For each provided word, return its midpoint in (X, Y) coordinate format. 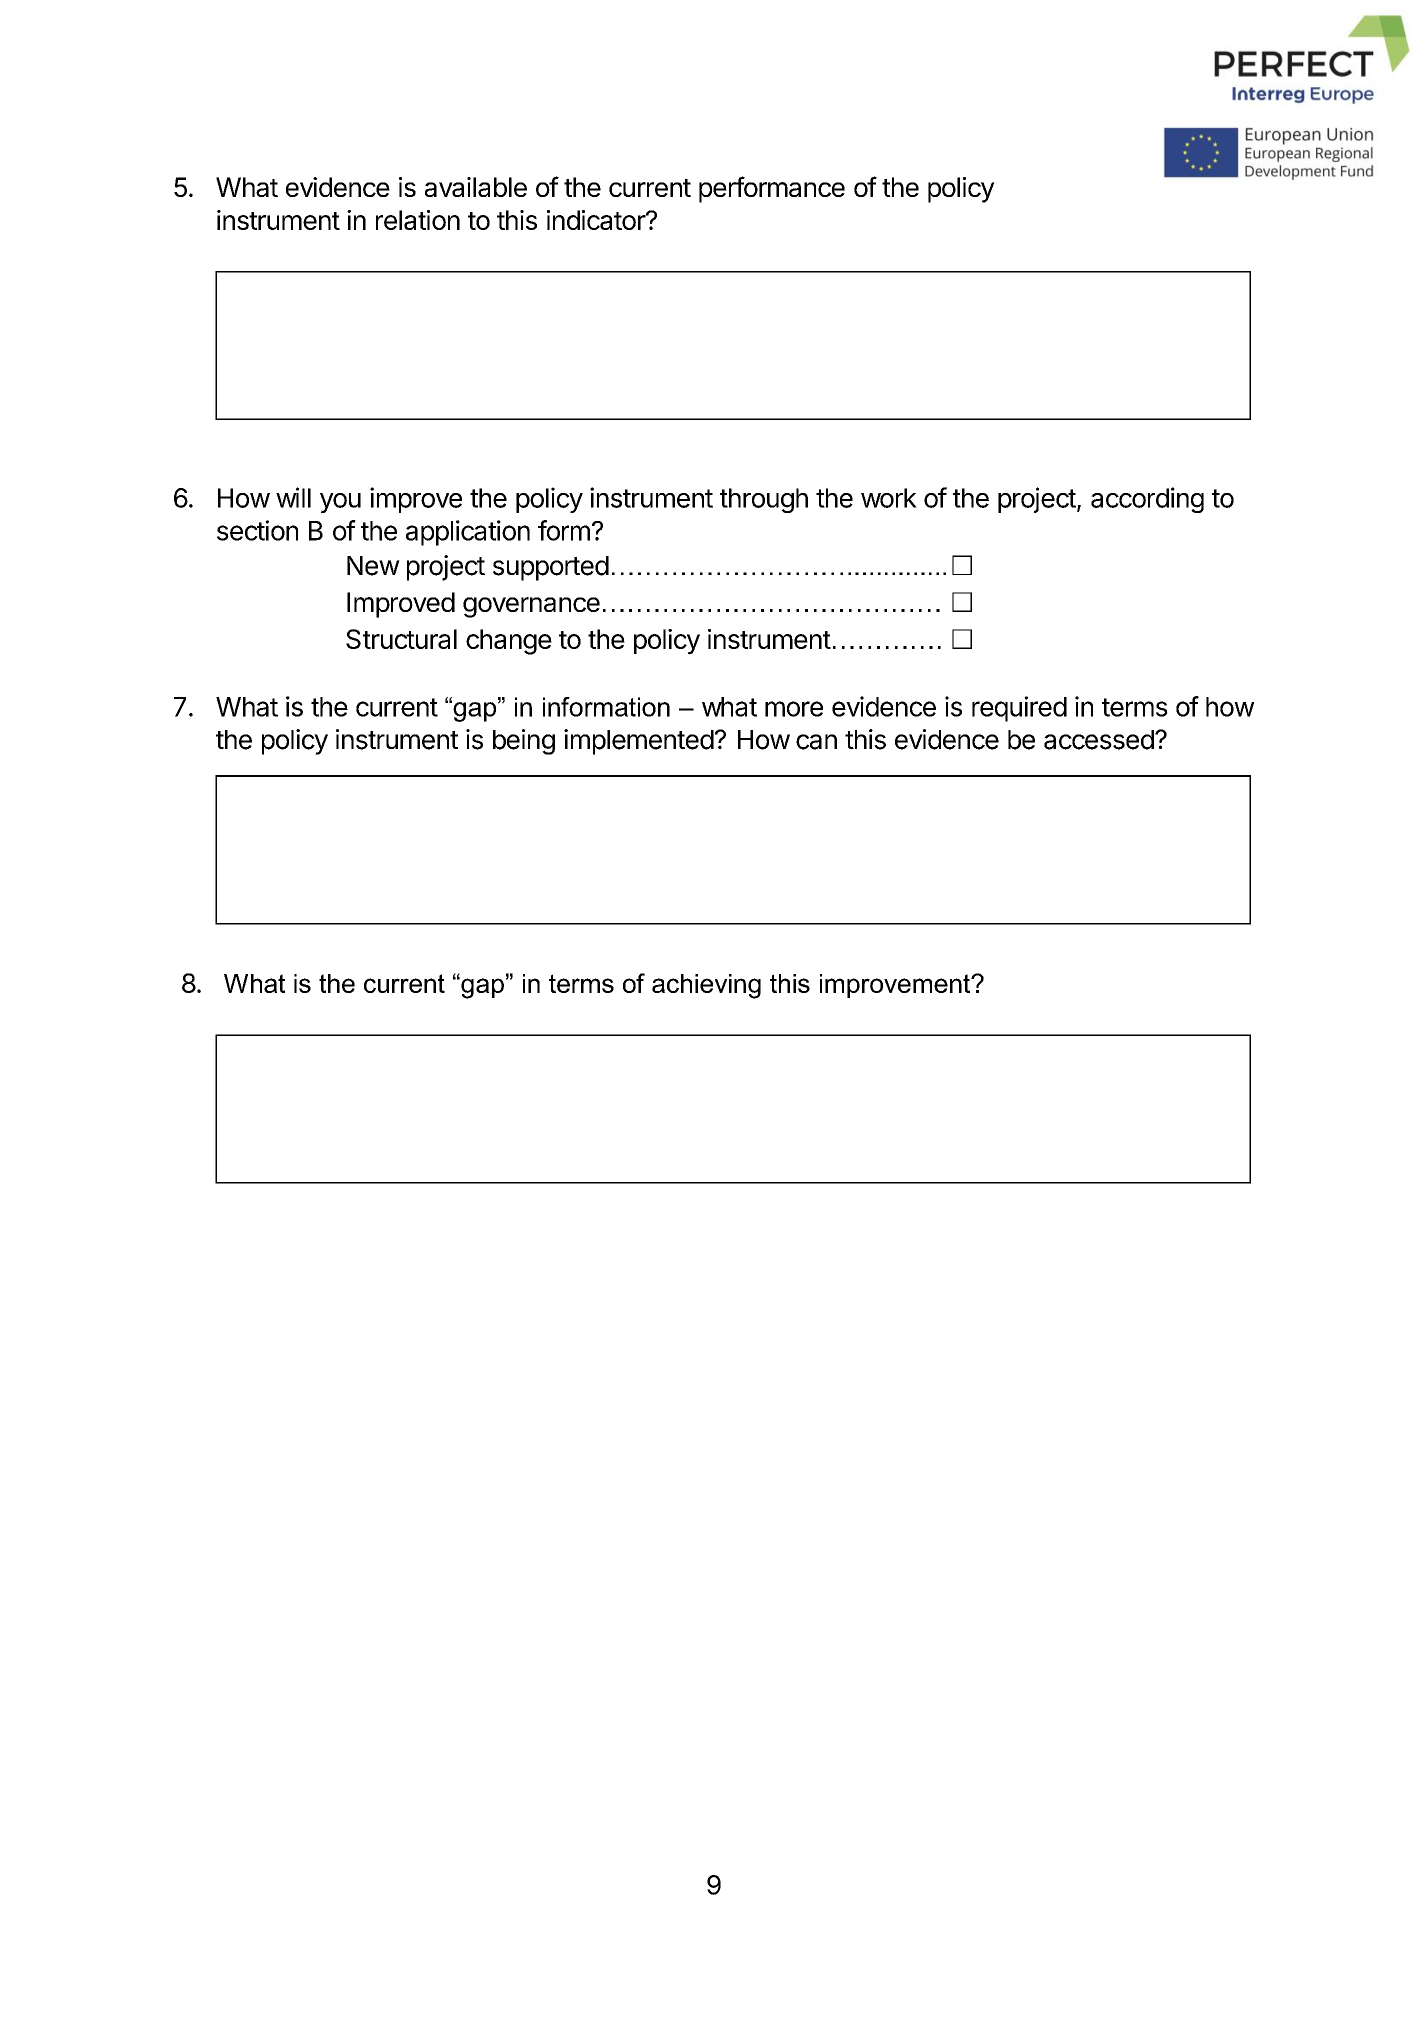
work (889, 498)
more (794, 709)
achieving (706, 986)
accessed (1099, 740)
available (476, 187)
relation (418, 220)
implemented (639, 742)
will (293, 497)
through (764, 500)
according (1147, 500)
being (524, 742)
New (373, 566)
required (1019, 709)
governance (531, 607)
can (816, 742)
